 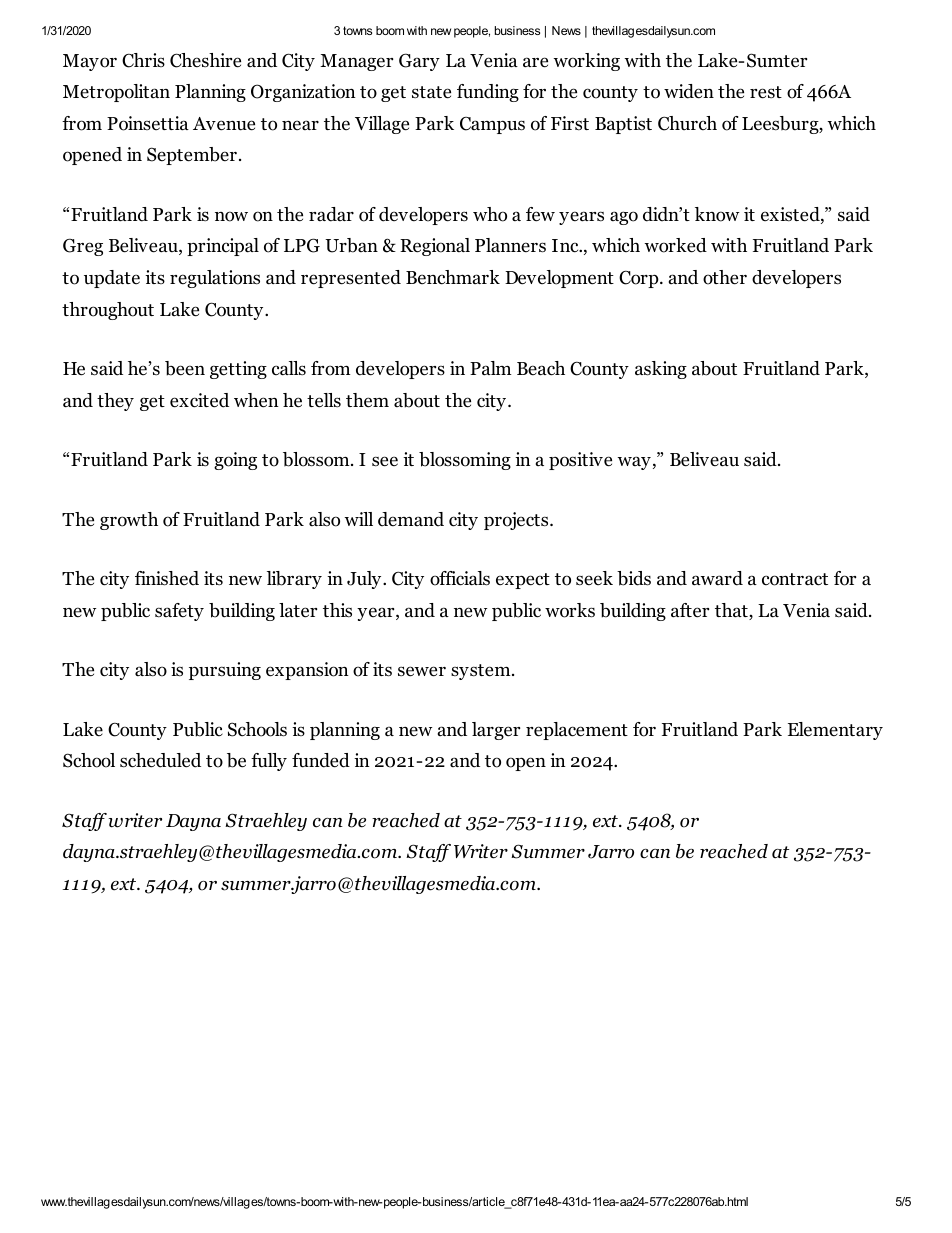 I want to click on state, so click(x=431, y=92).
